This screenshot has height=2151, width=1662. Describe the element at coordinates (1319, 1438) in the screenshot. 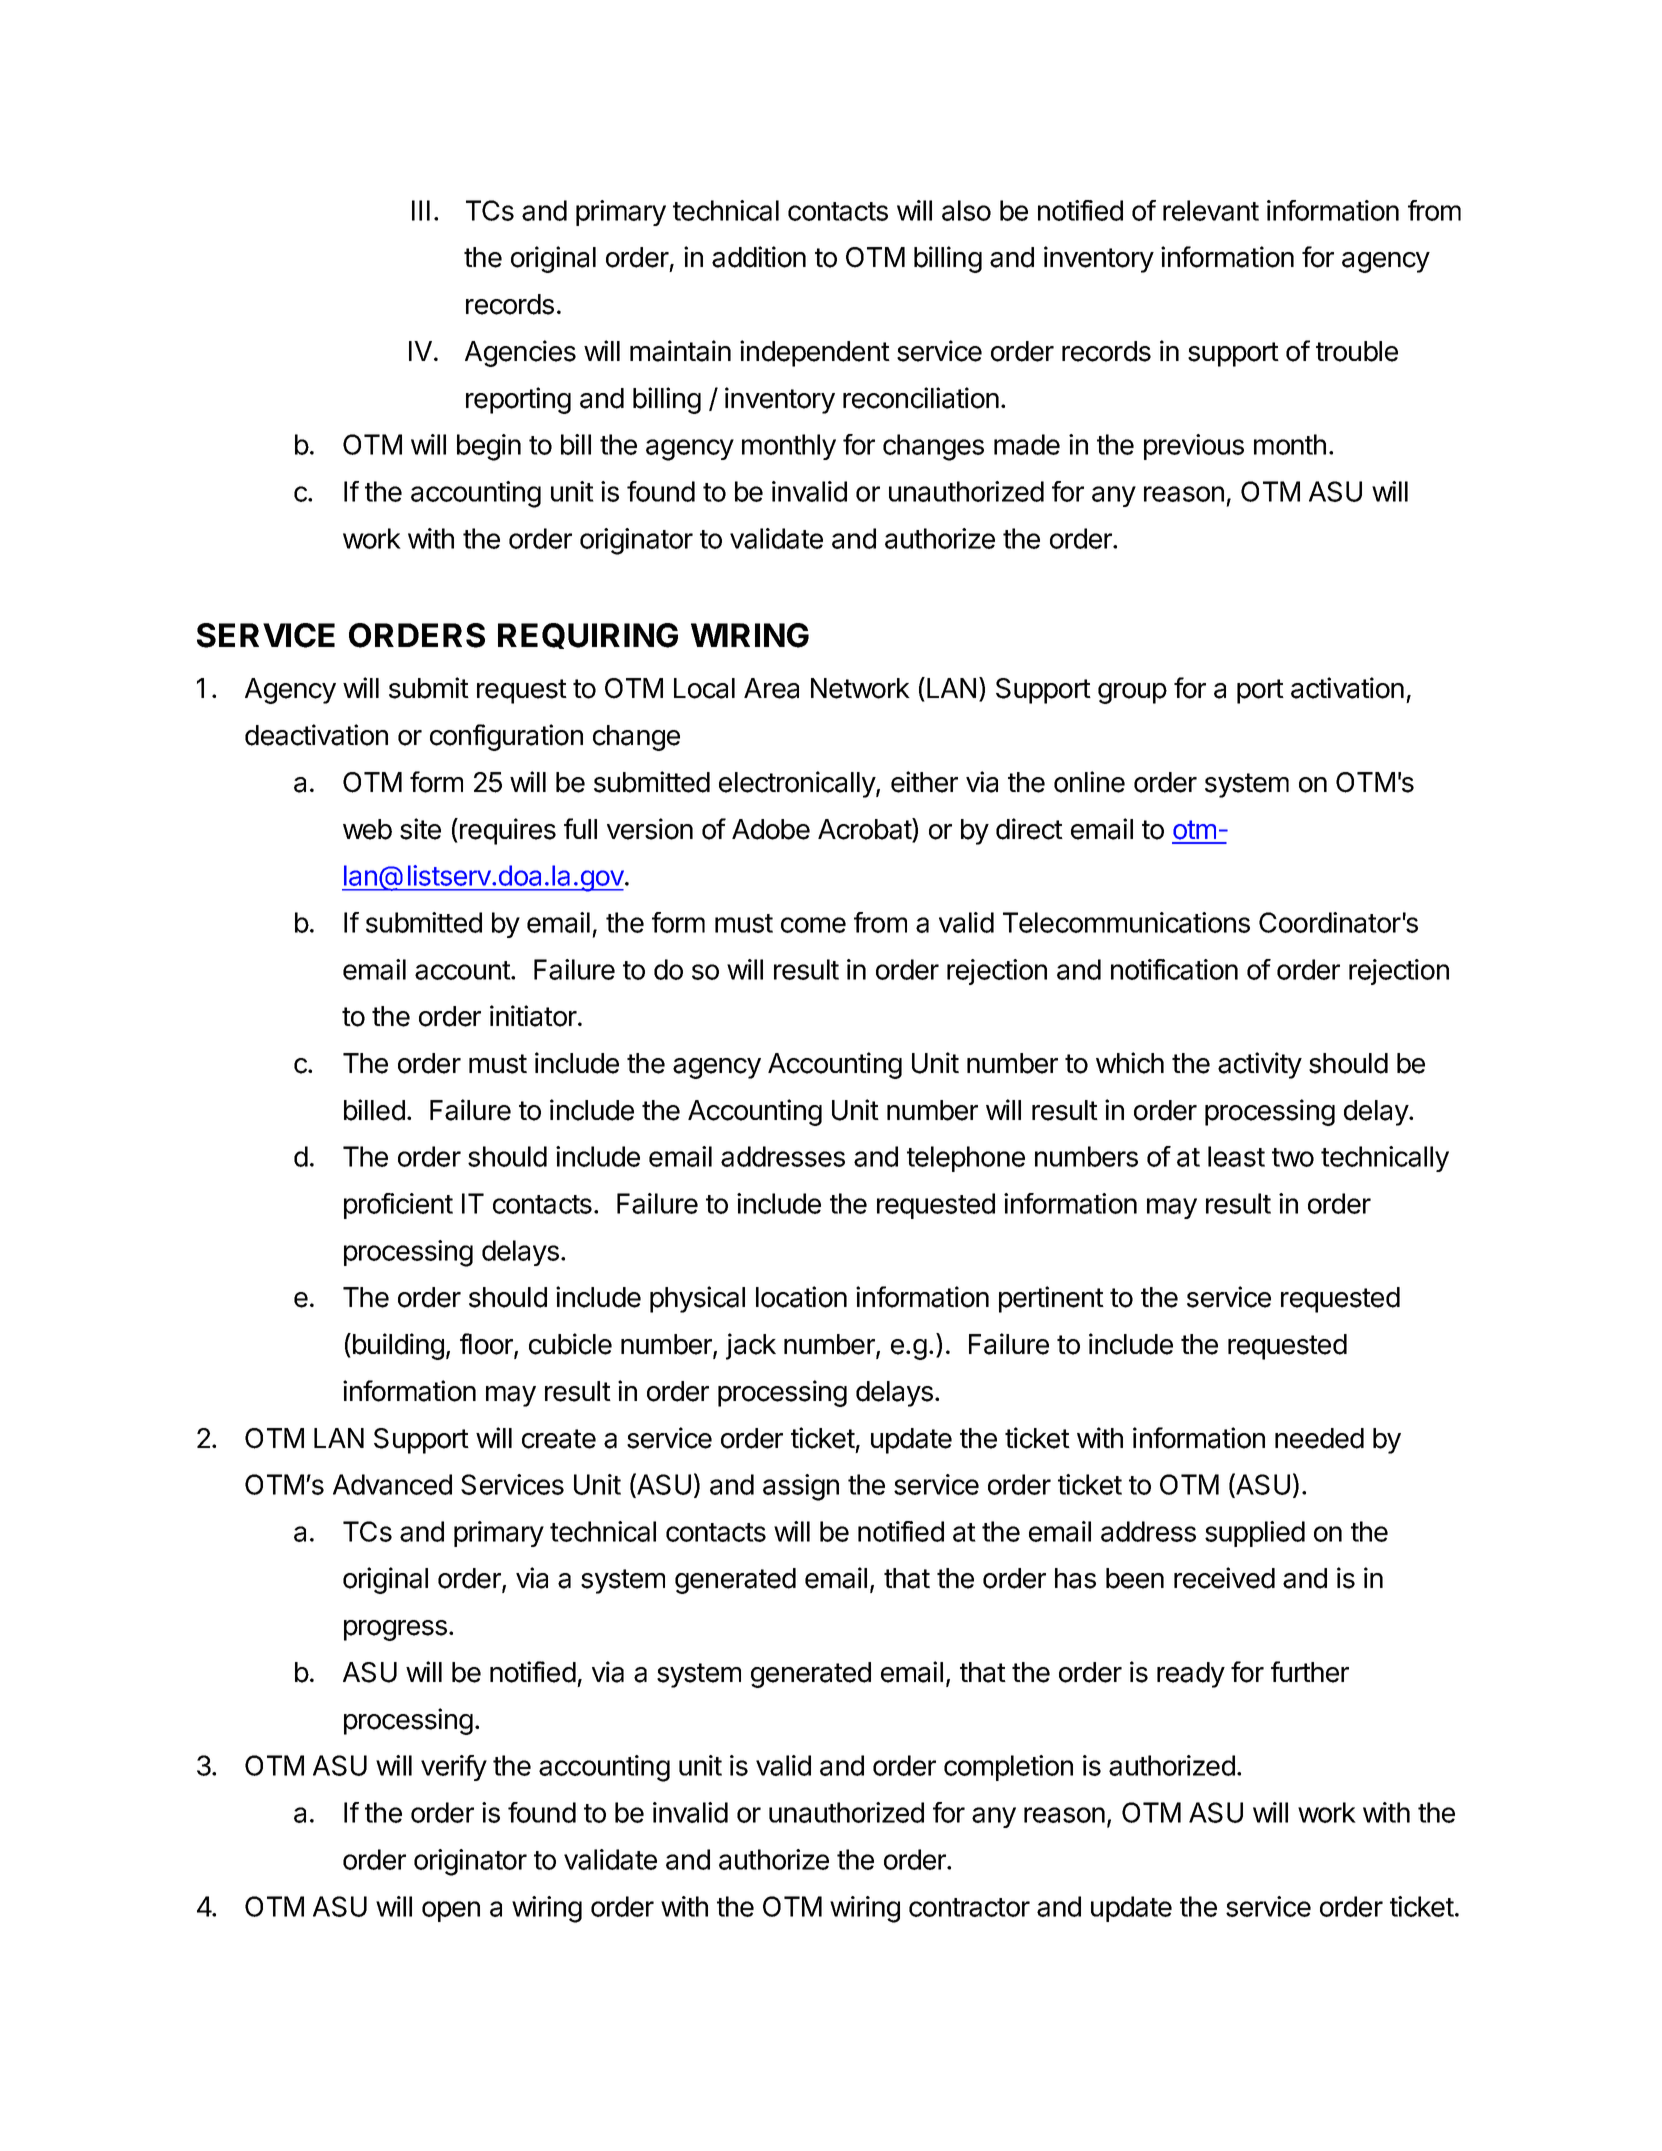

I see `needed` at that location.
